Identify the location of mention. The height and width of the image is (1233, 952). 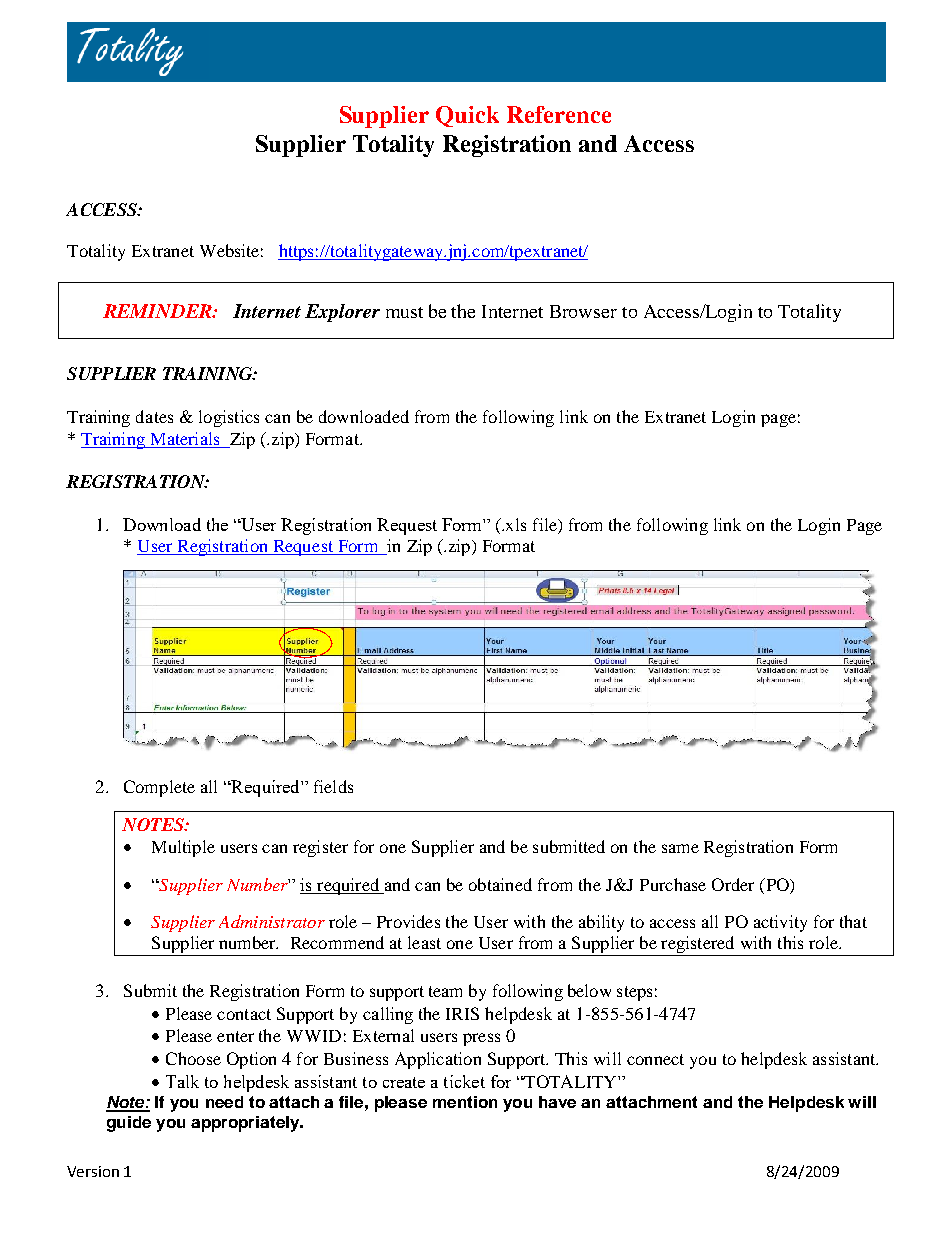
(465, 1102).
